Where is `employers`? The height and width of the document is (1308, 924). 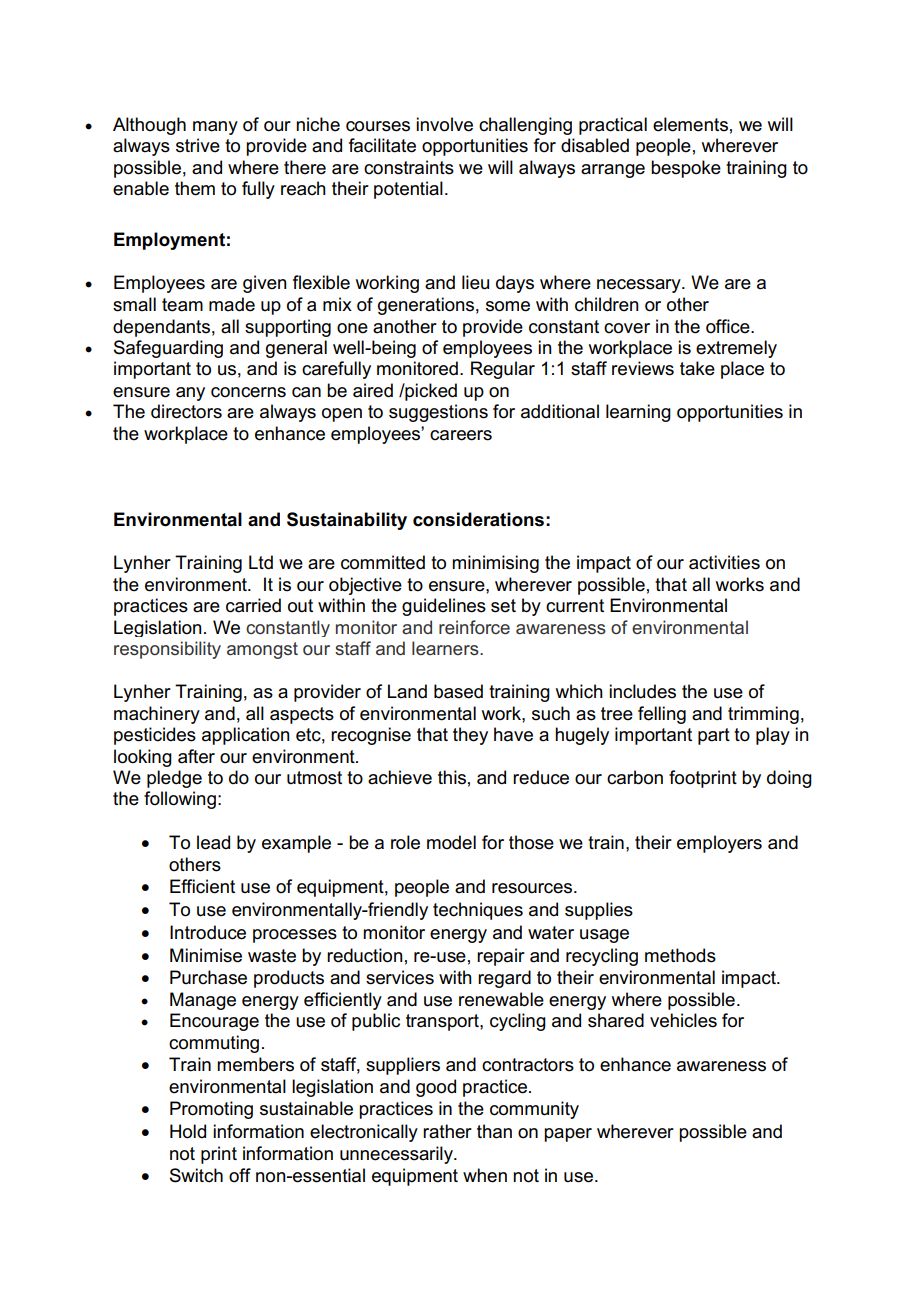
employers is located at coordinates (719, 844).
